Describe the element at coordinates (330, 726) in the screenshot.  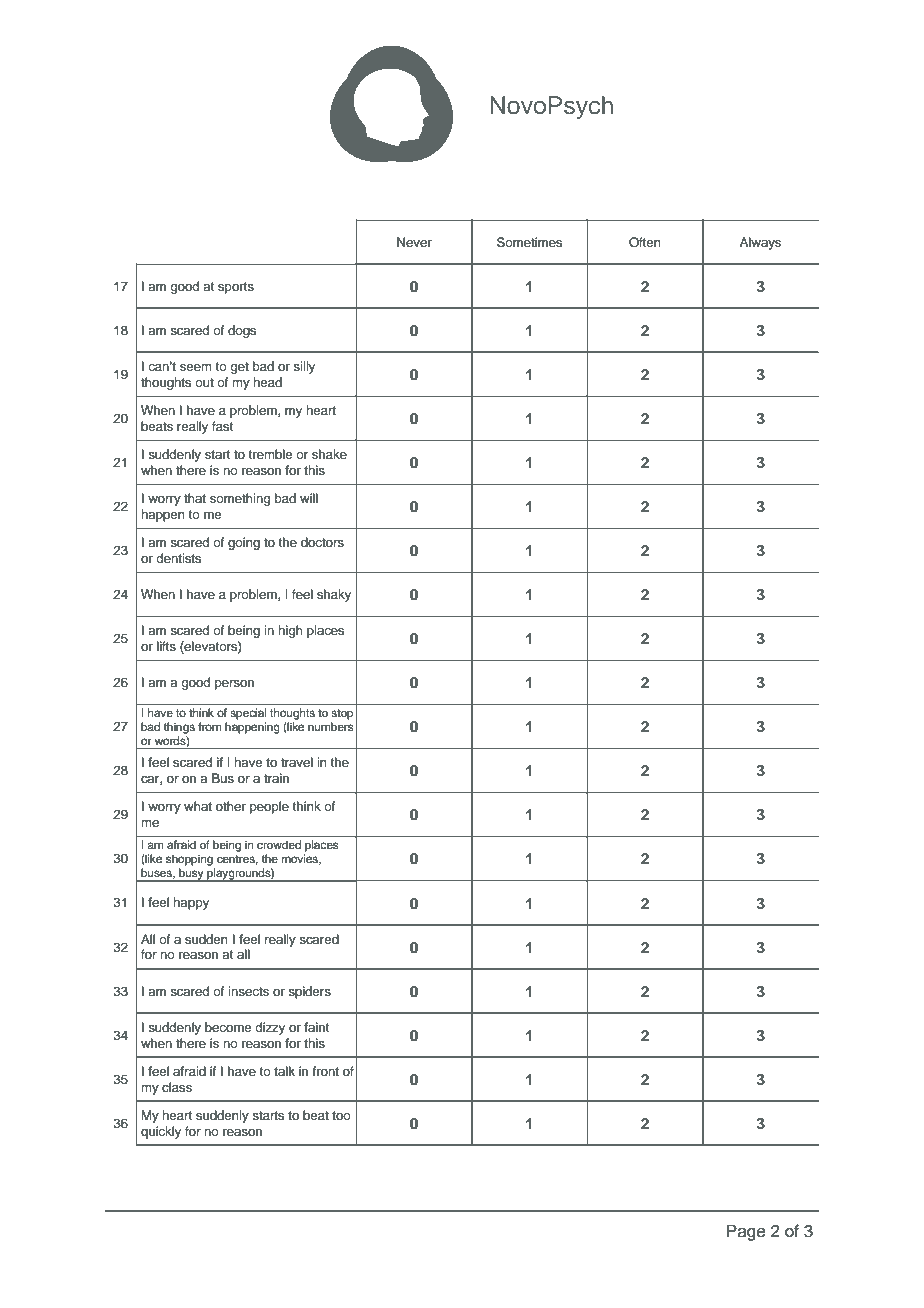
I see `numbers` at that location.
